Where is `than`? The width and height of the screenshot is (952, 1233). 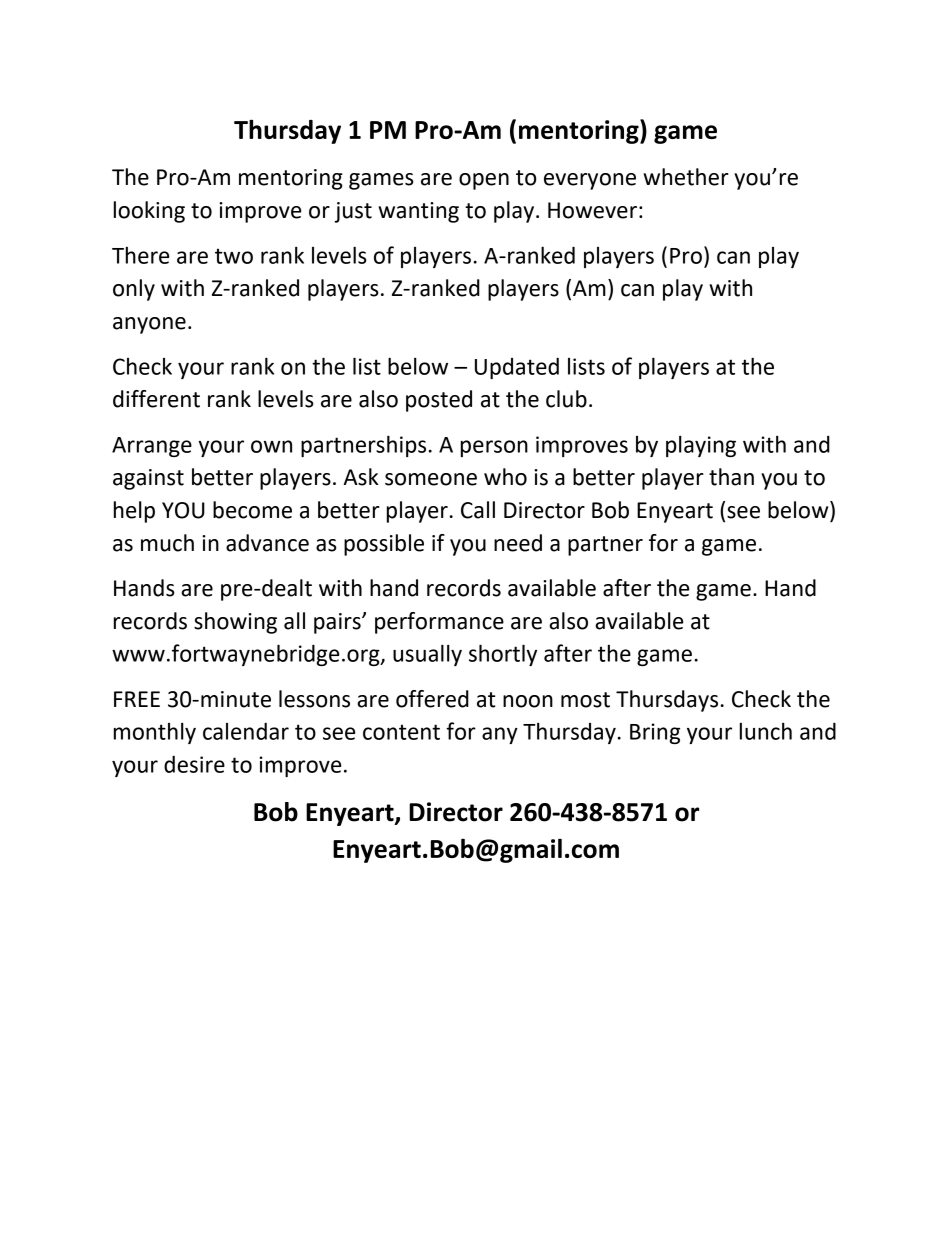 than is located at coordinates (731, 477).
